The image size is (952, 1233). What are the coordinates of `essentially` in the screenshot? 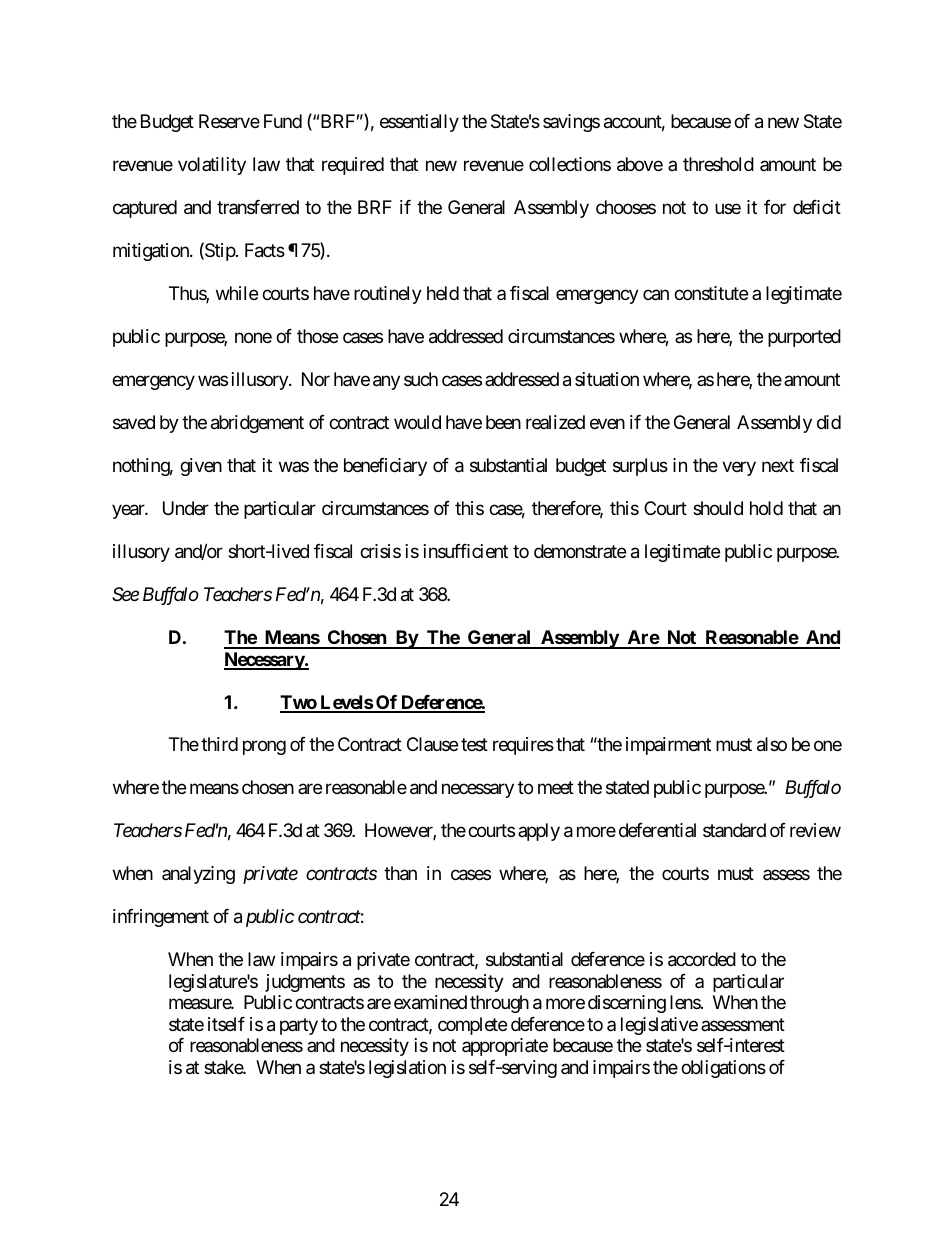 It's located at (419, 123).
